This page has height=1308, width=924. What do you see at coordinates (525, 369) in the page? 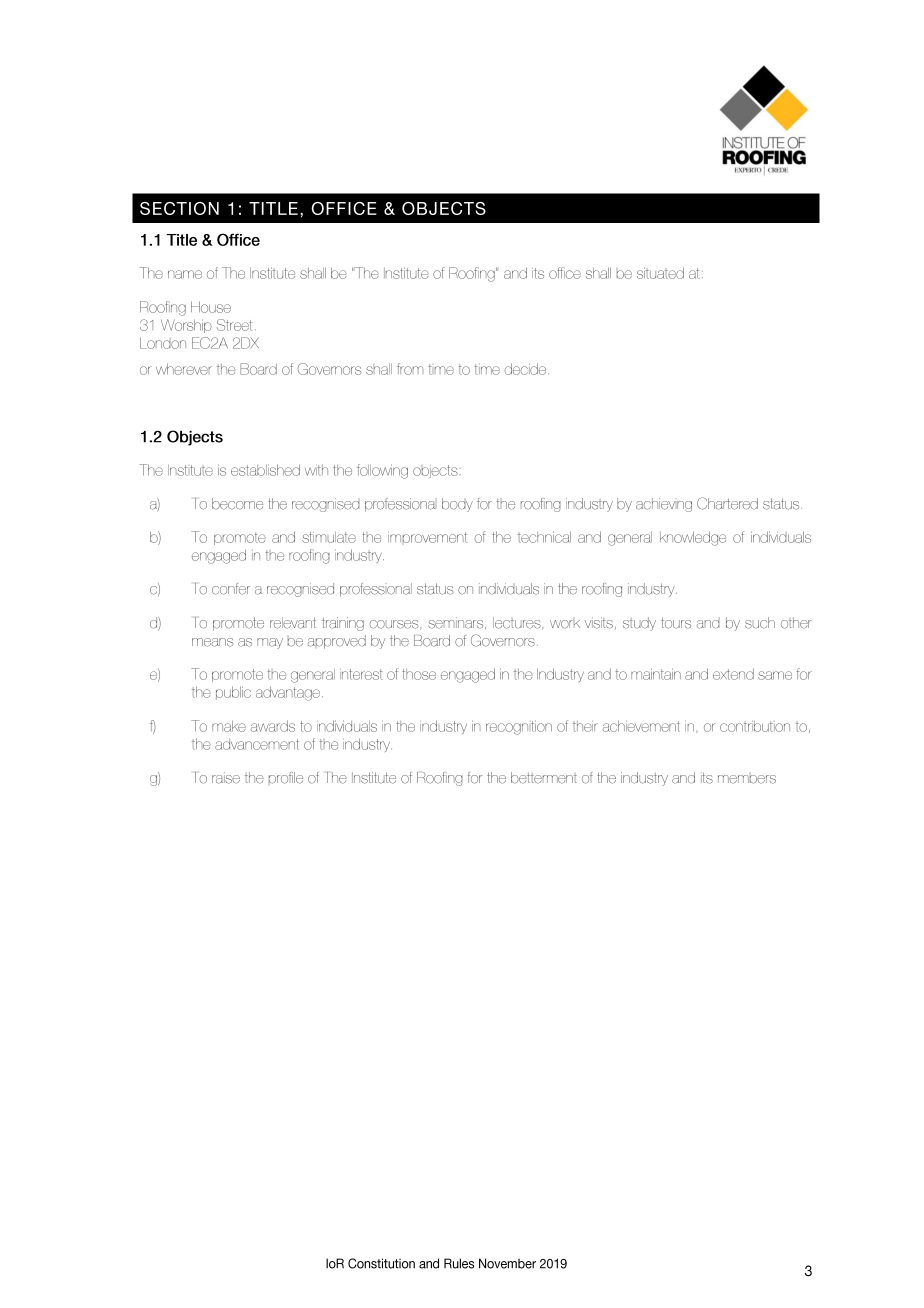
I see `decide` at bounding box center [525, 369].
